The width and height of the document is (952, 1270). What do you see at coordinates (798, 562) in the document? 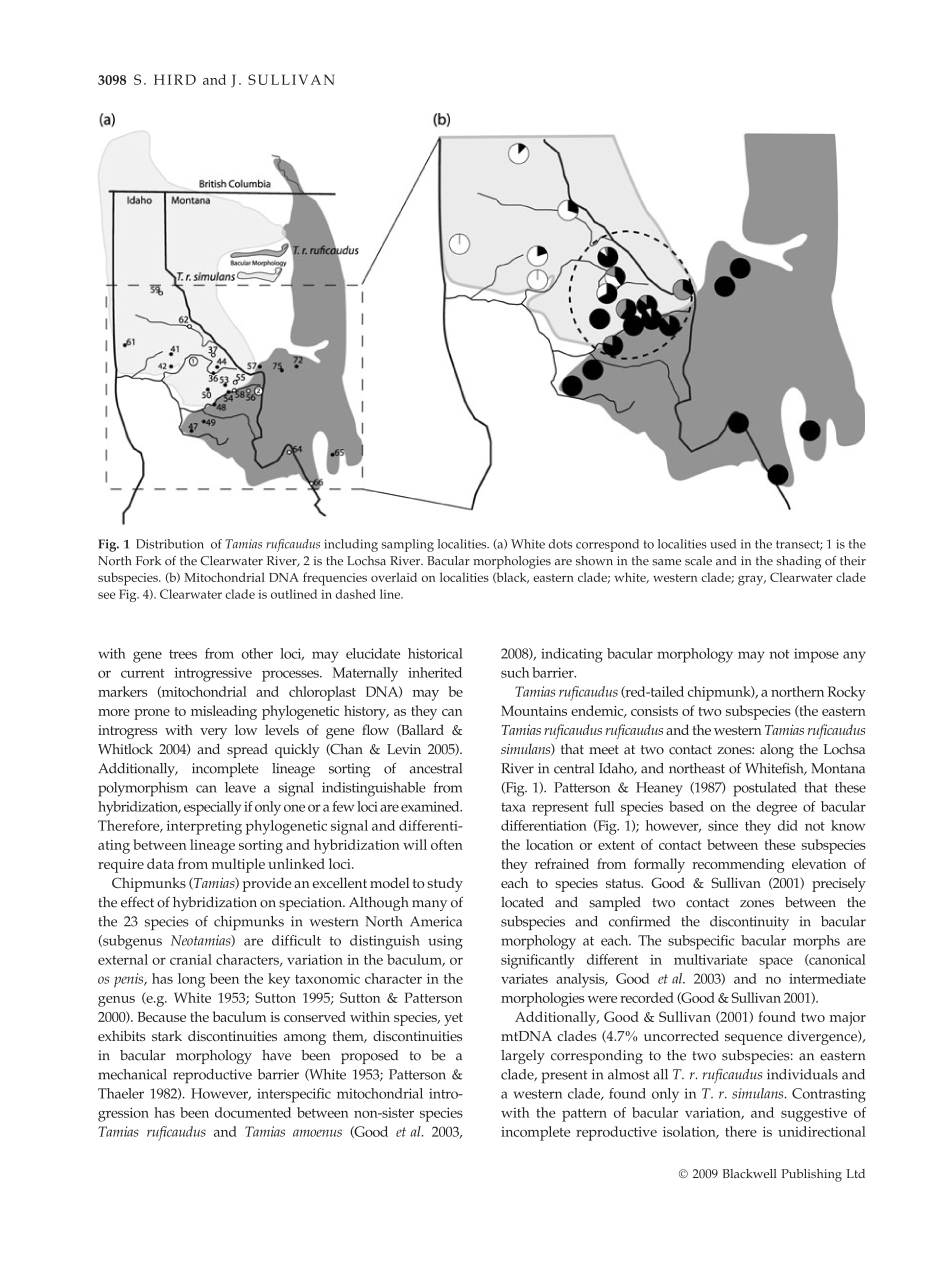
I see `shading` at bounding box center [798, 562].
